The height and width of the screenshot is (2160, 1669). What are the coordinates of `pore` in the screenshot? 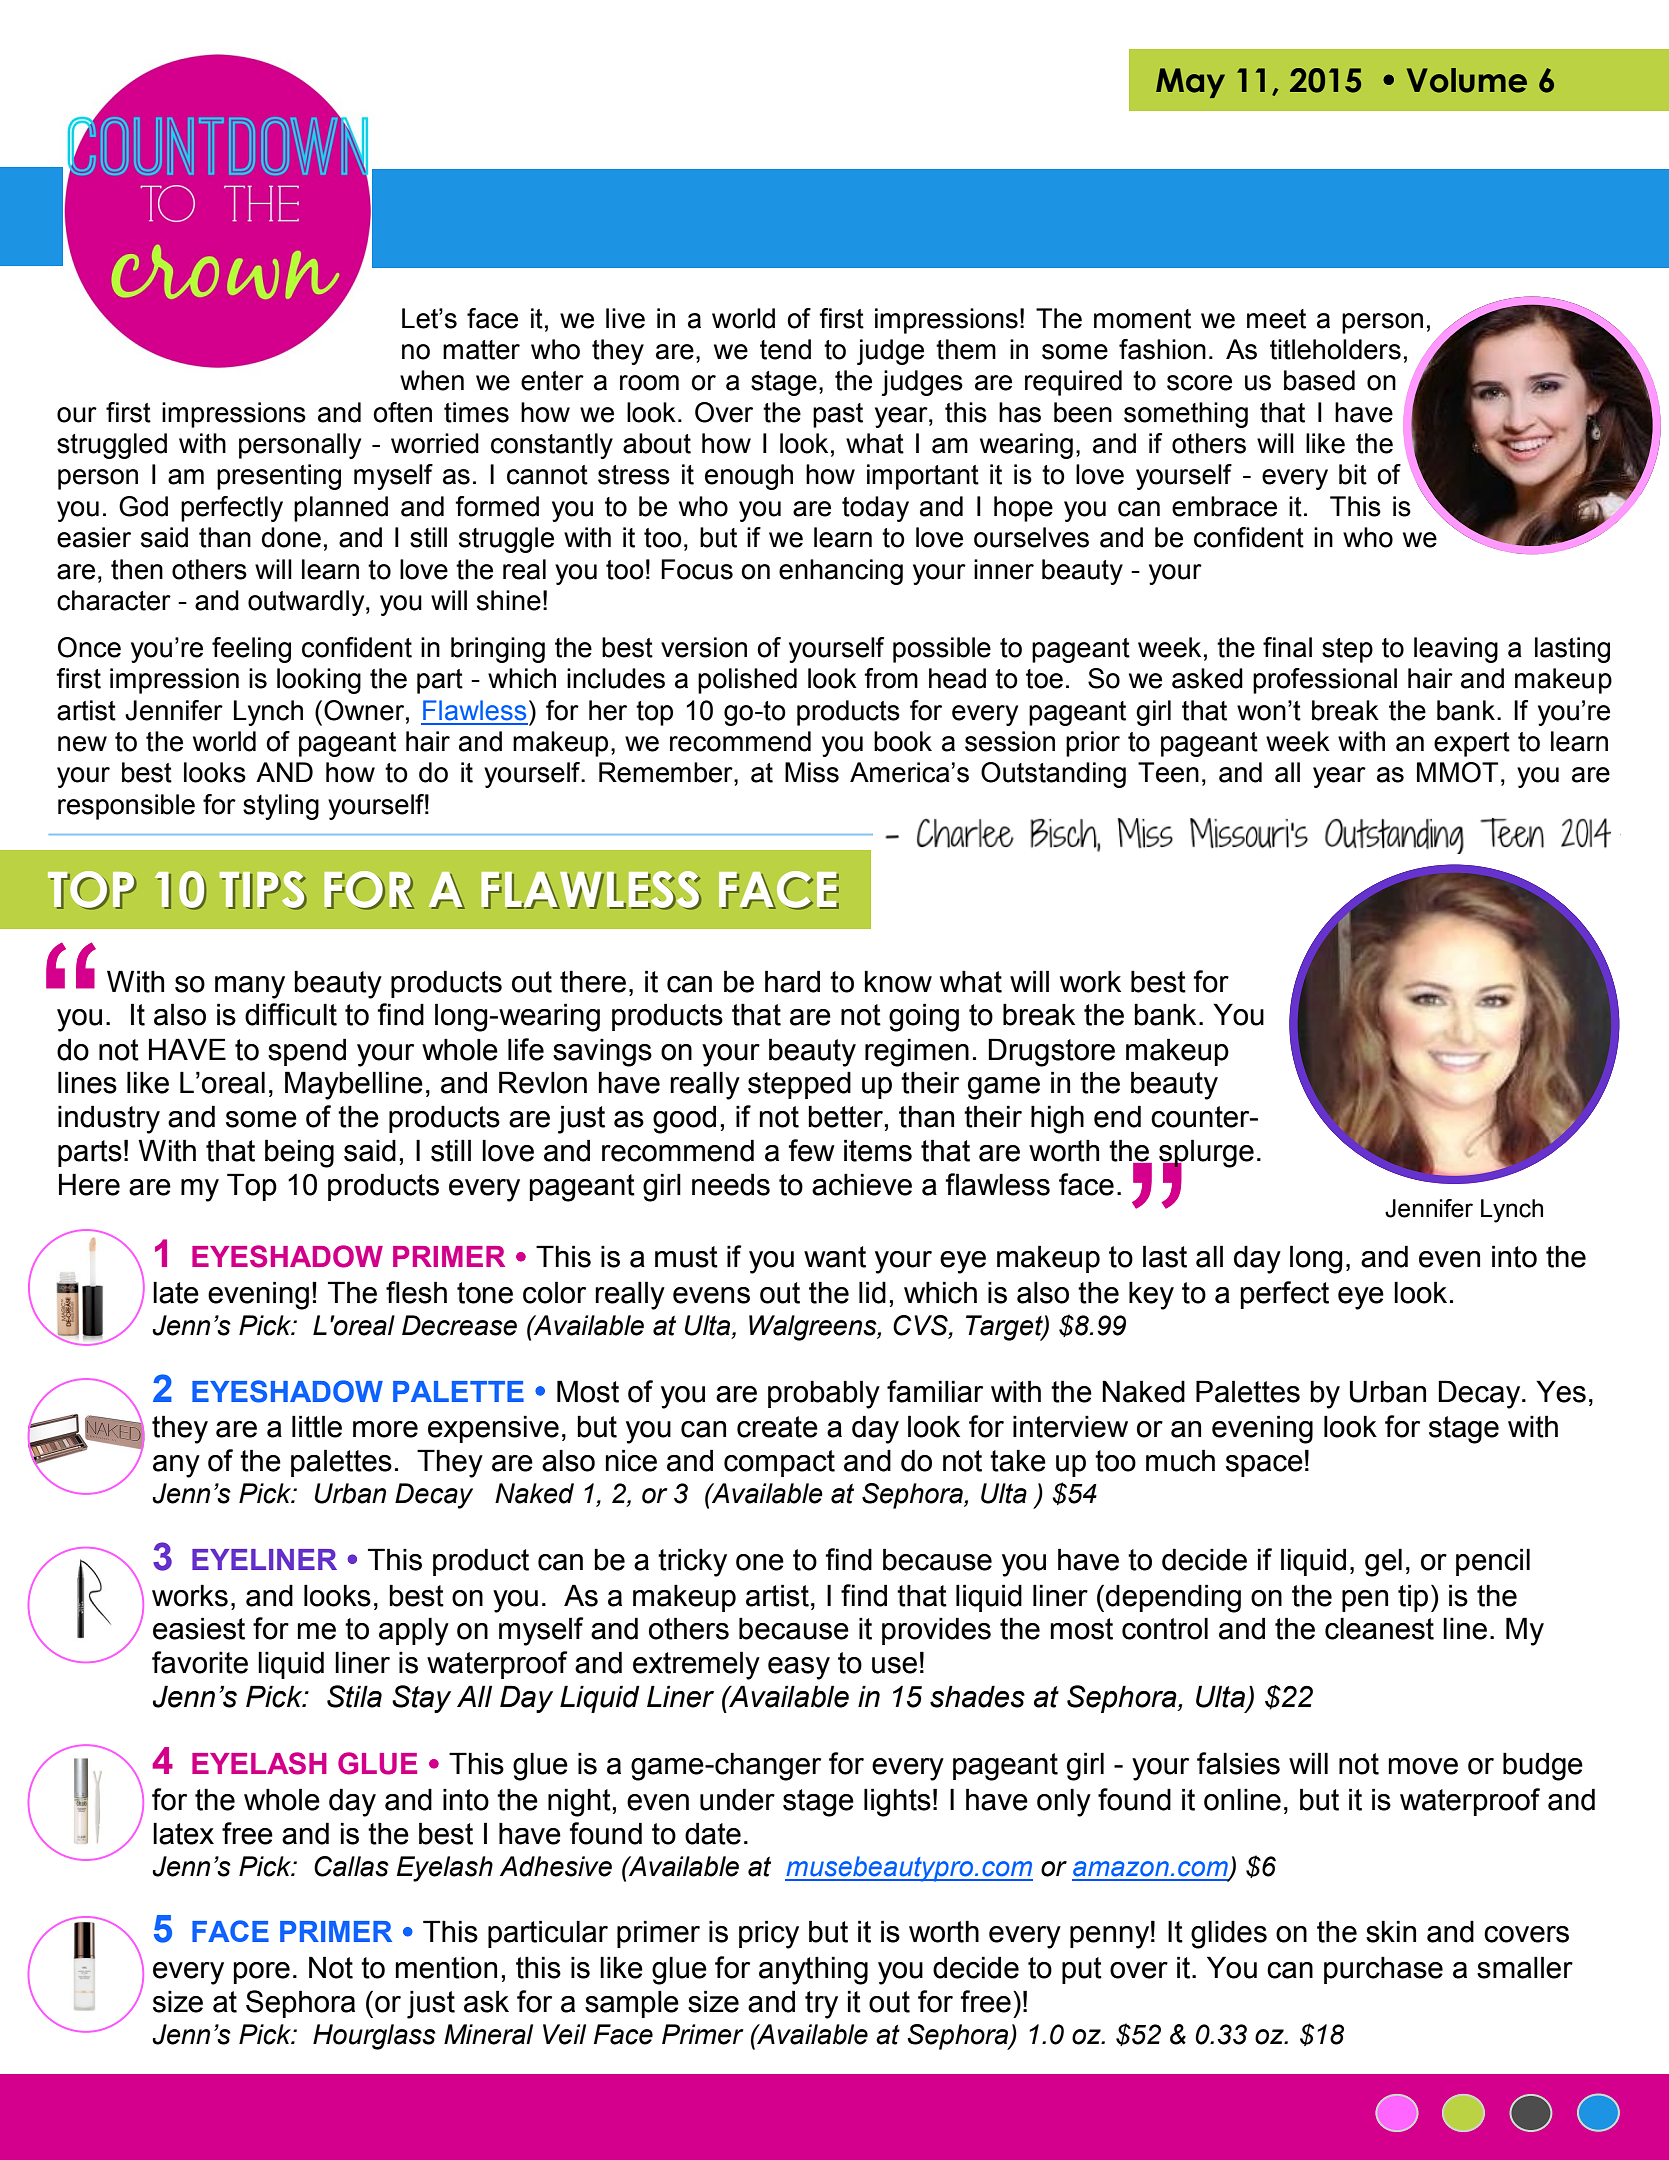 It's located at (262, 1973).
